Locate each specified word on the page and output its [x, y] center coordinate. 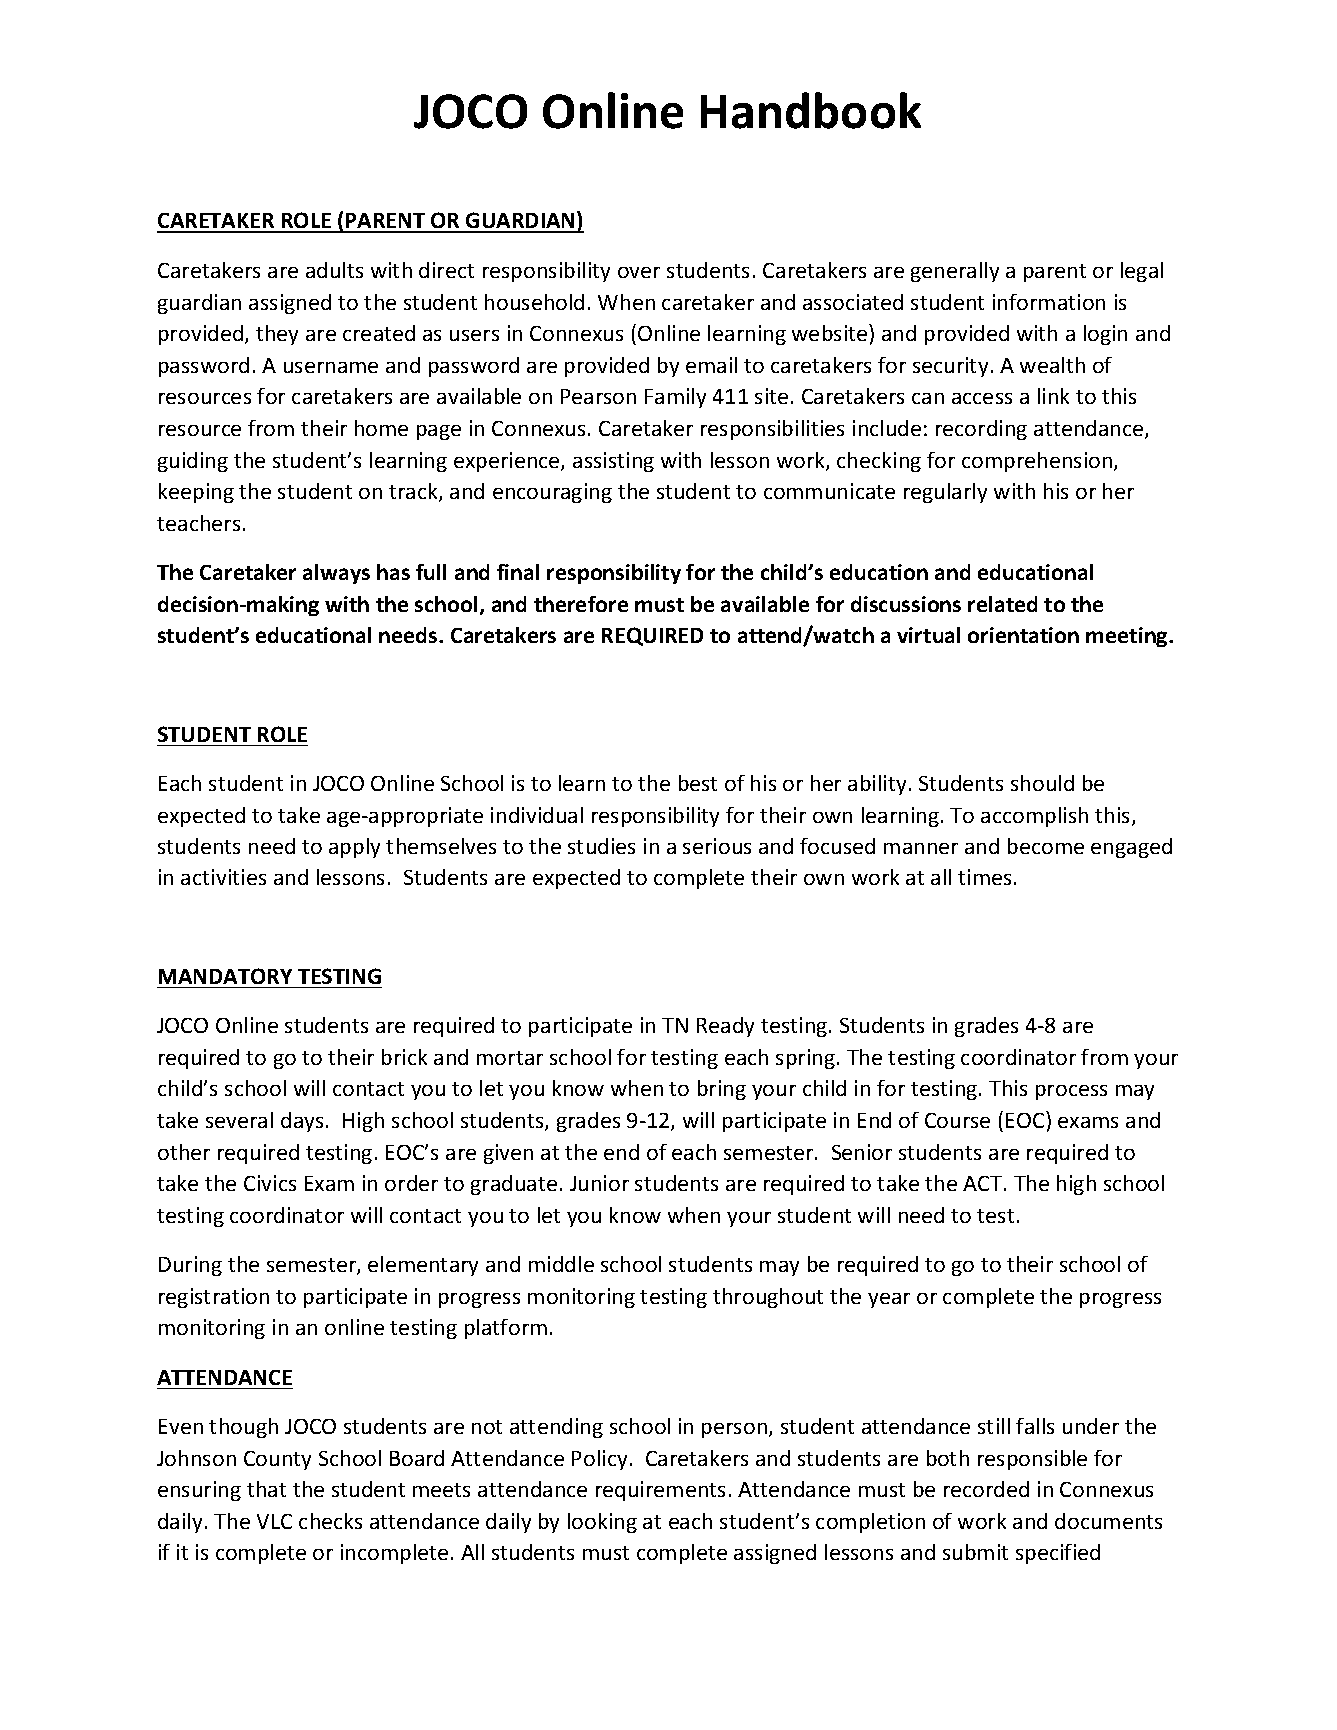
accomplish [1034, 817]
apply [354, 848]
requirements [660, 1491]
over [639, 272]
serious [717, 846]
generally [955, 272]
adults [334, 270]
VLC [274, 1521]
